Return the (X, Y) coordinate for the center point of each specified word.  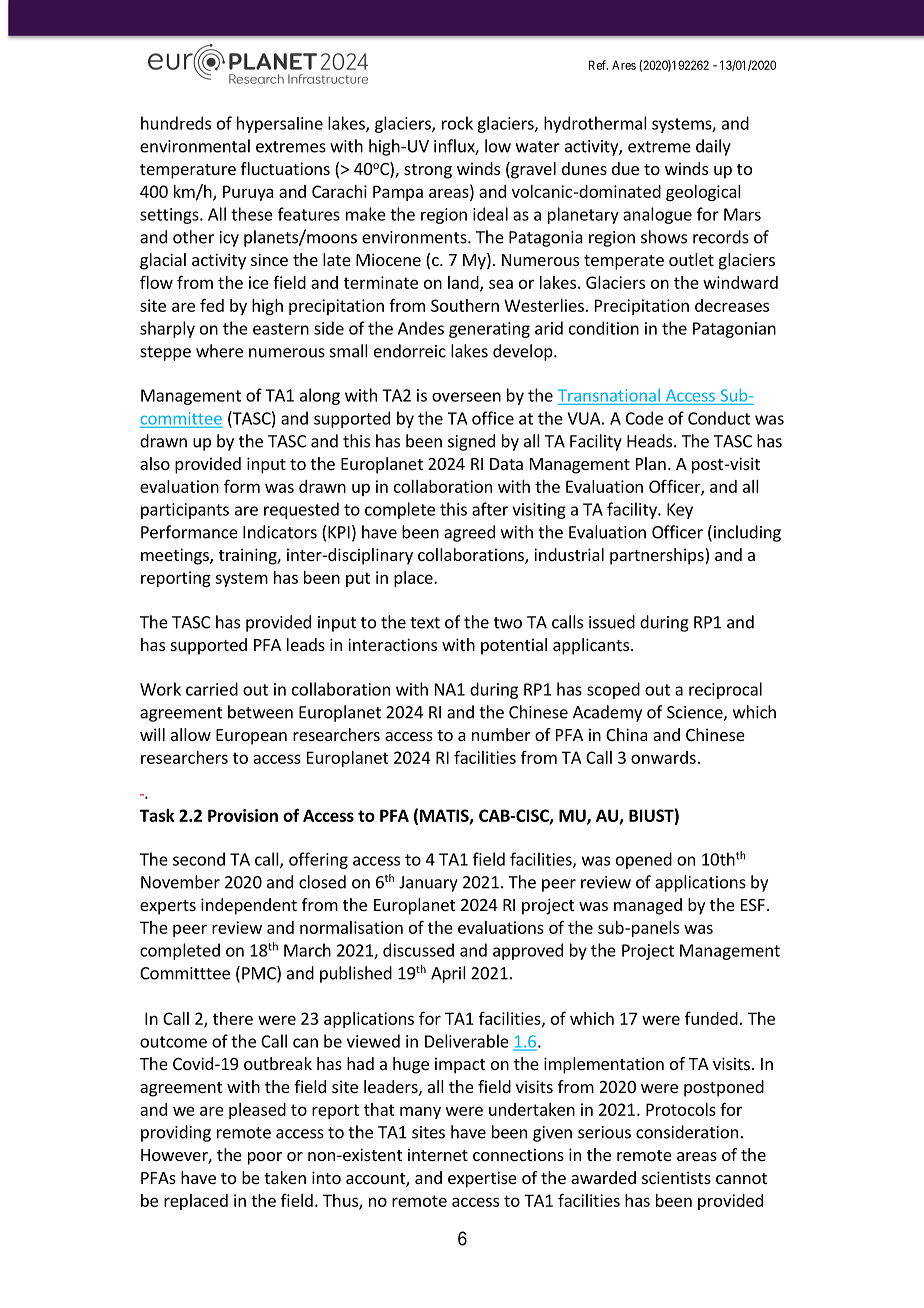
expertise (482, 1179)
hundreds (176, 123)
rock (457, 123)
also (155, 463)
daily (713, 147)
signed (471, 442)
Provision (243, 815)
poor (265, 1158)
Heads (649, 441)
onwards (663, 757)
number (501, 734)
